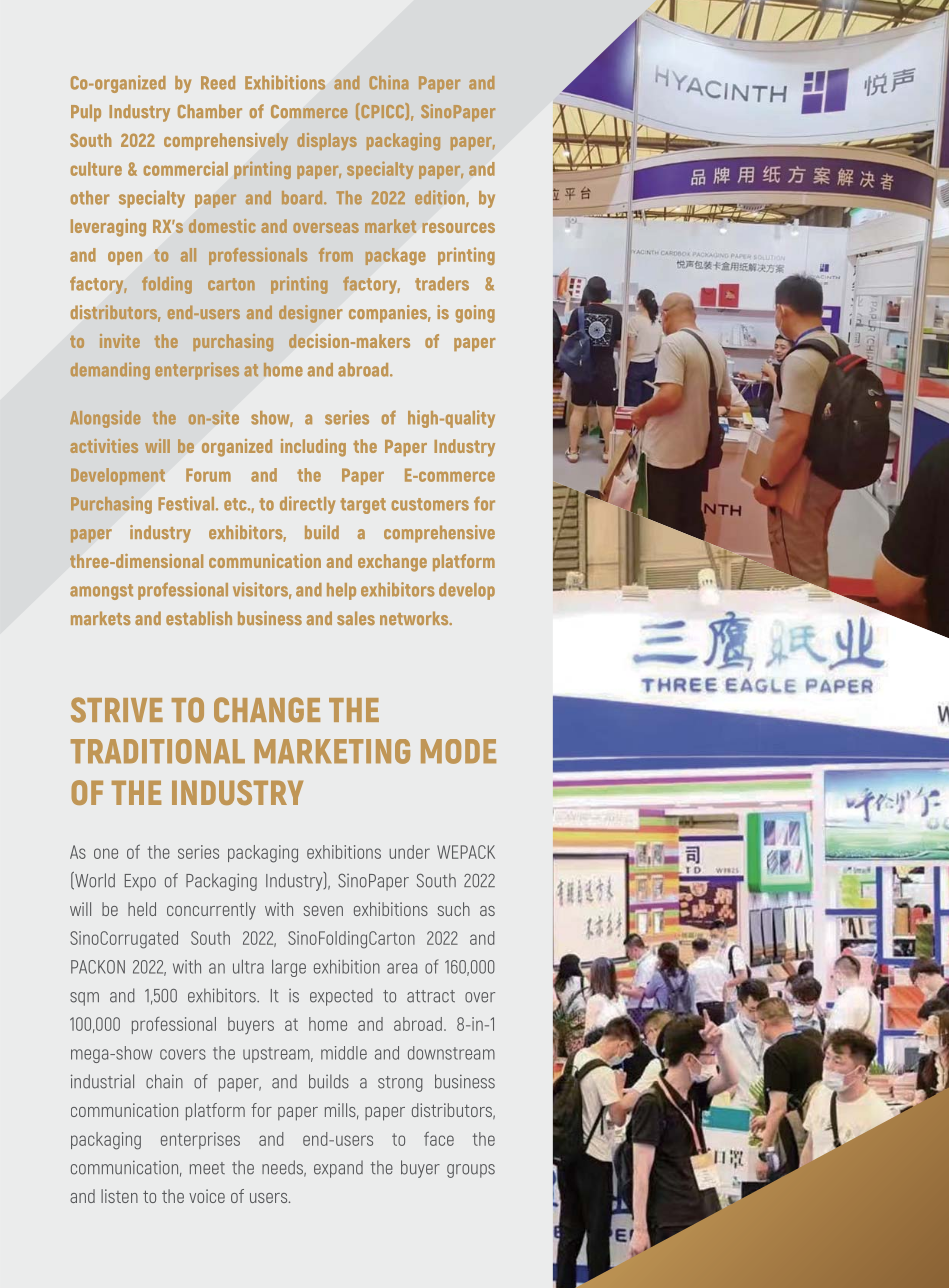 This image has width=949, height=1288. I want to click on sales, so click(356, 618).
